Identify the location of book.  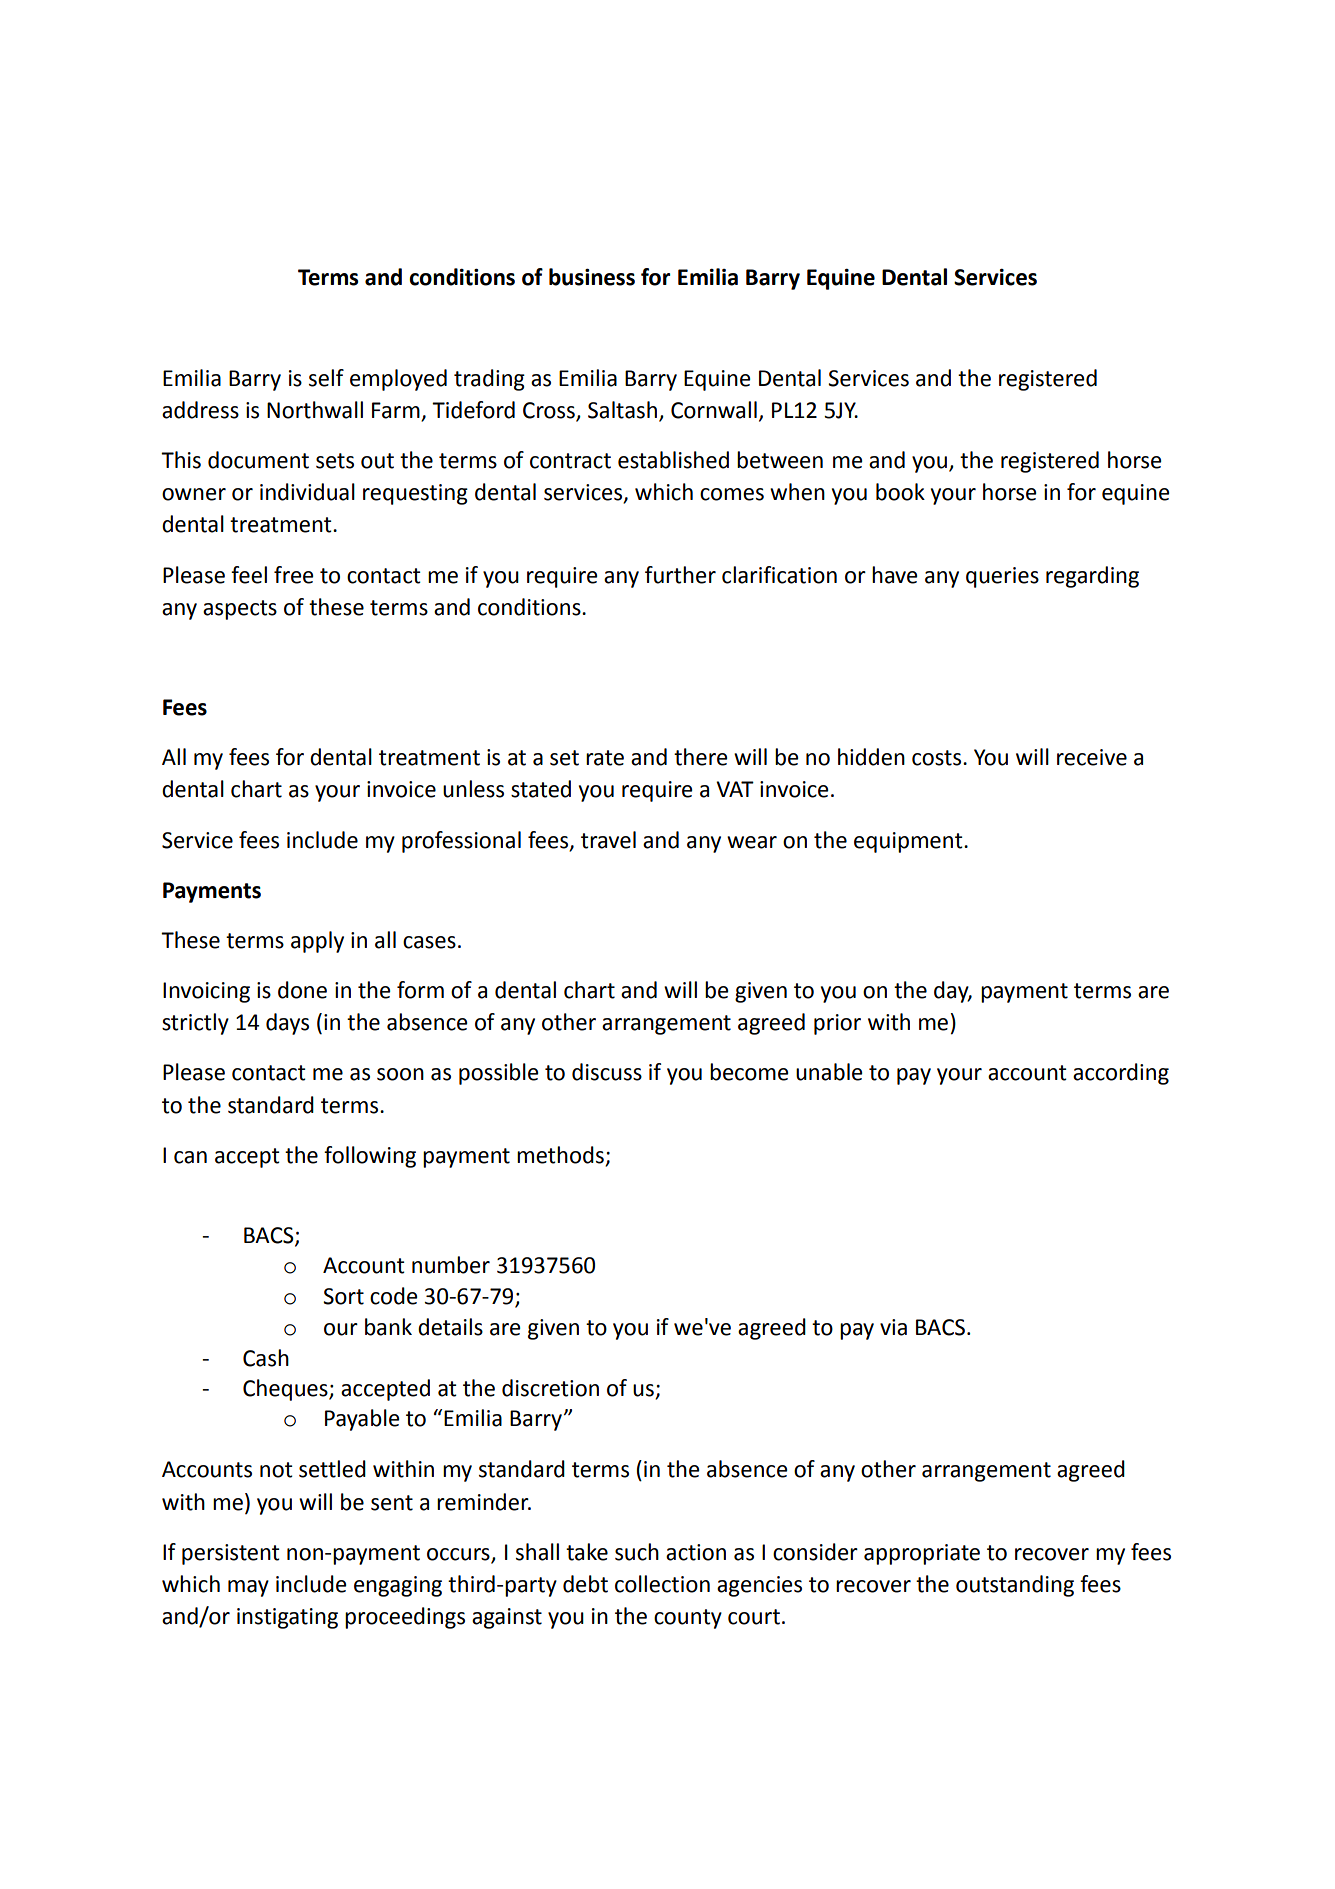
(900, 492).
